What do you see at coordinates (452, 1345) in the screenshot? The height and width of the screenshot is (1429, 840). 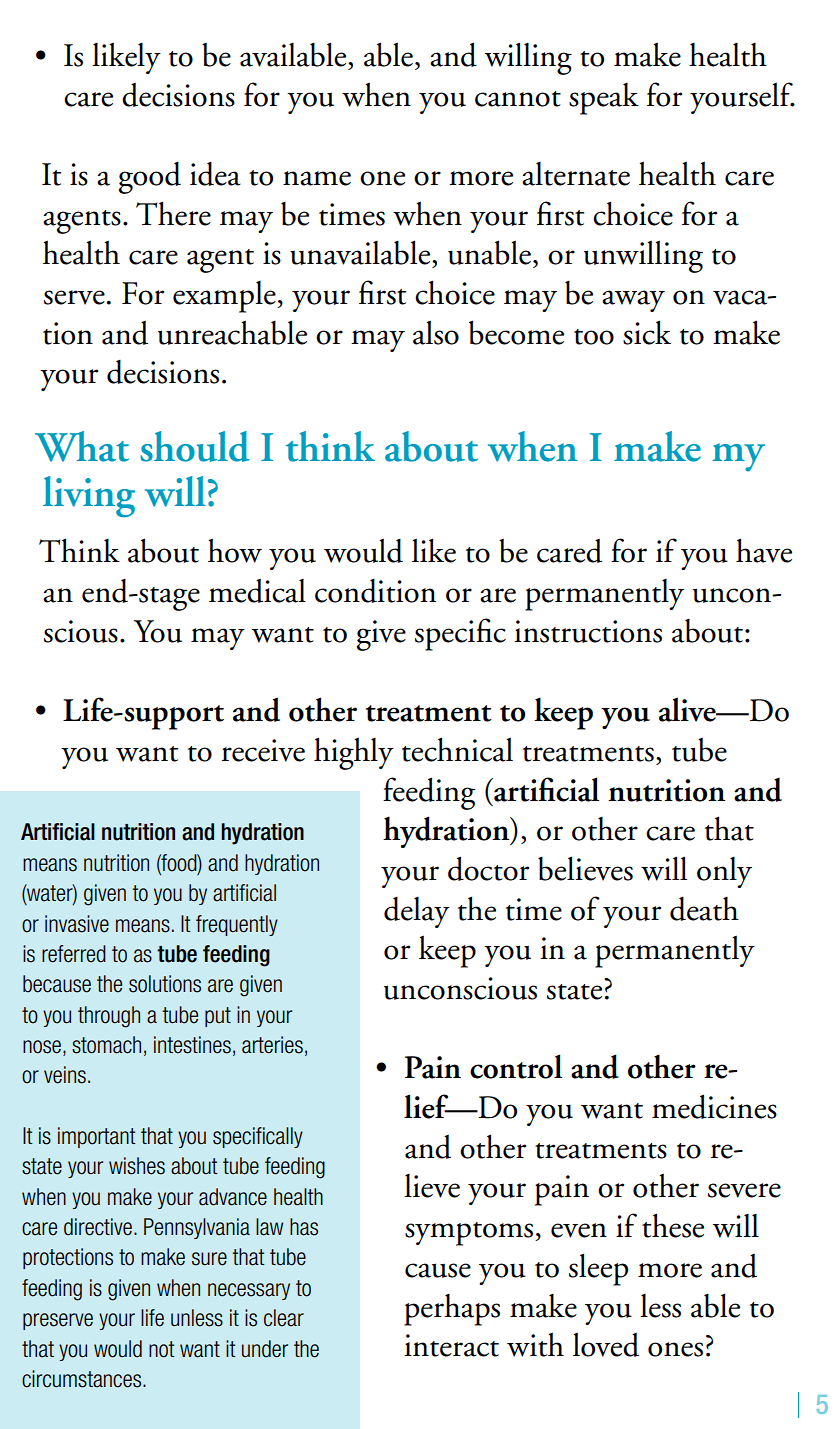 I see `interact` at bounding box center [452, 1345].
